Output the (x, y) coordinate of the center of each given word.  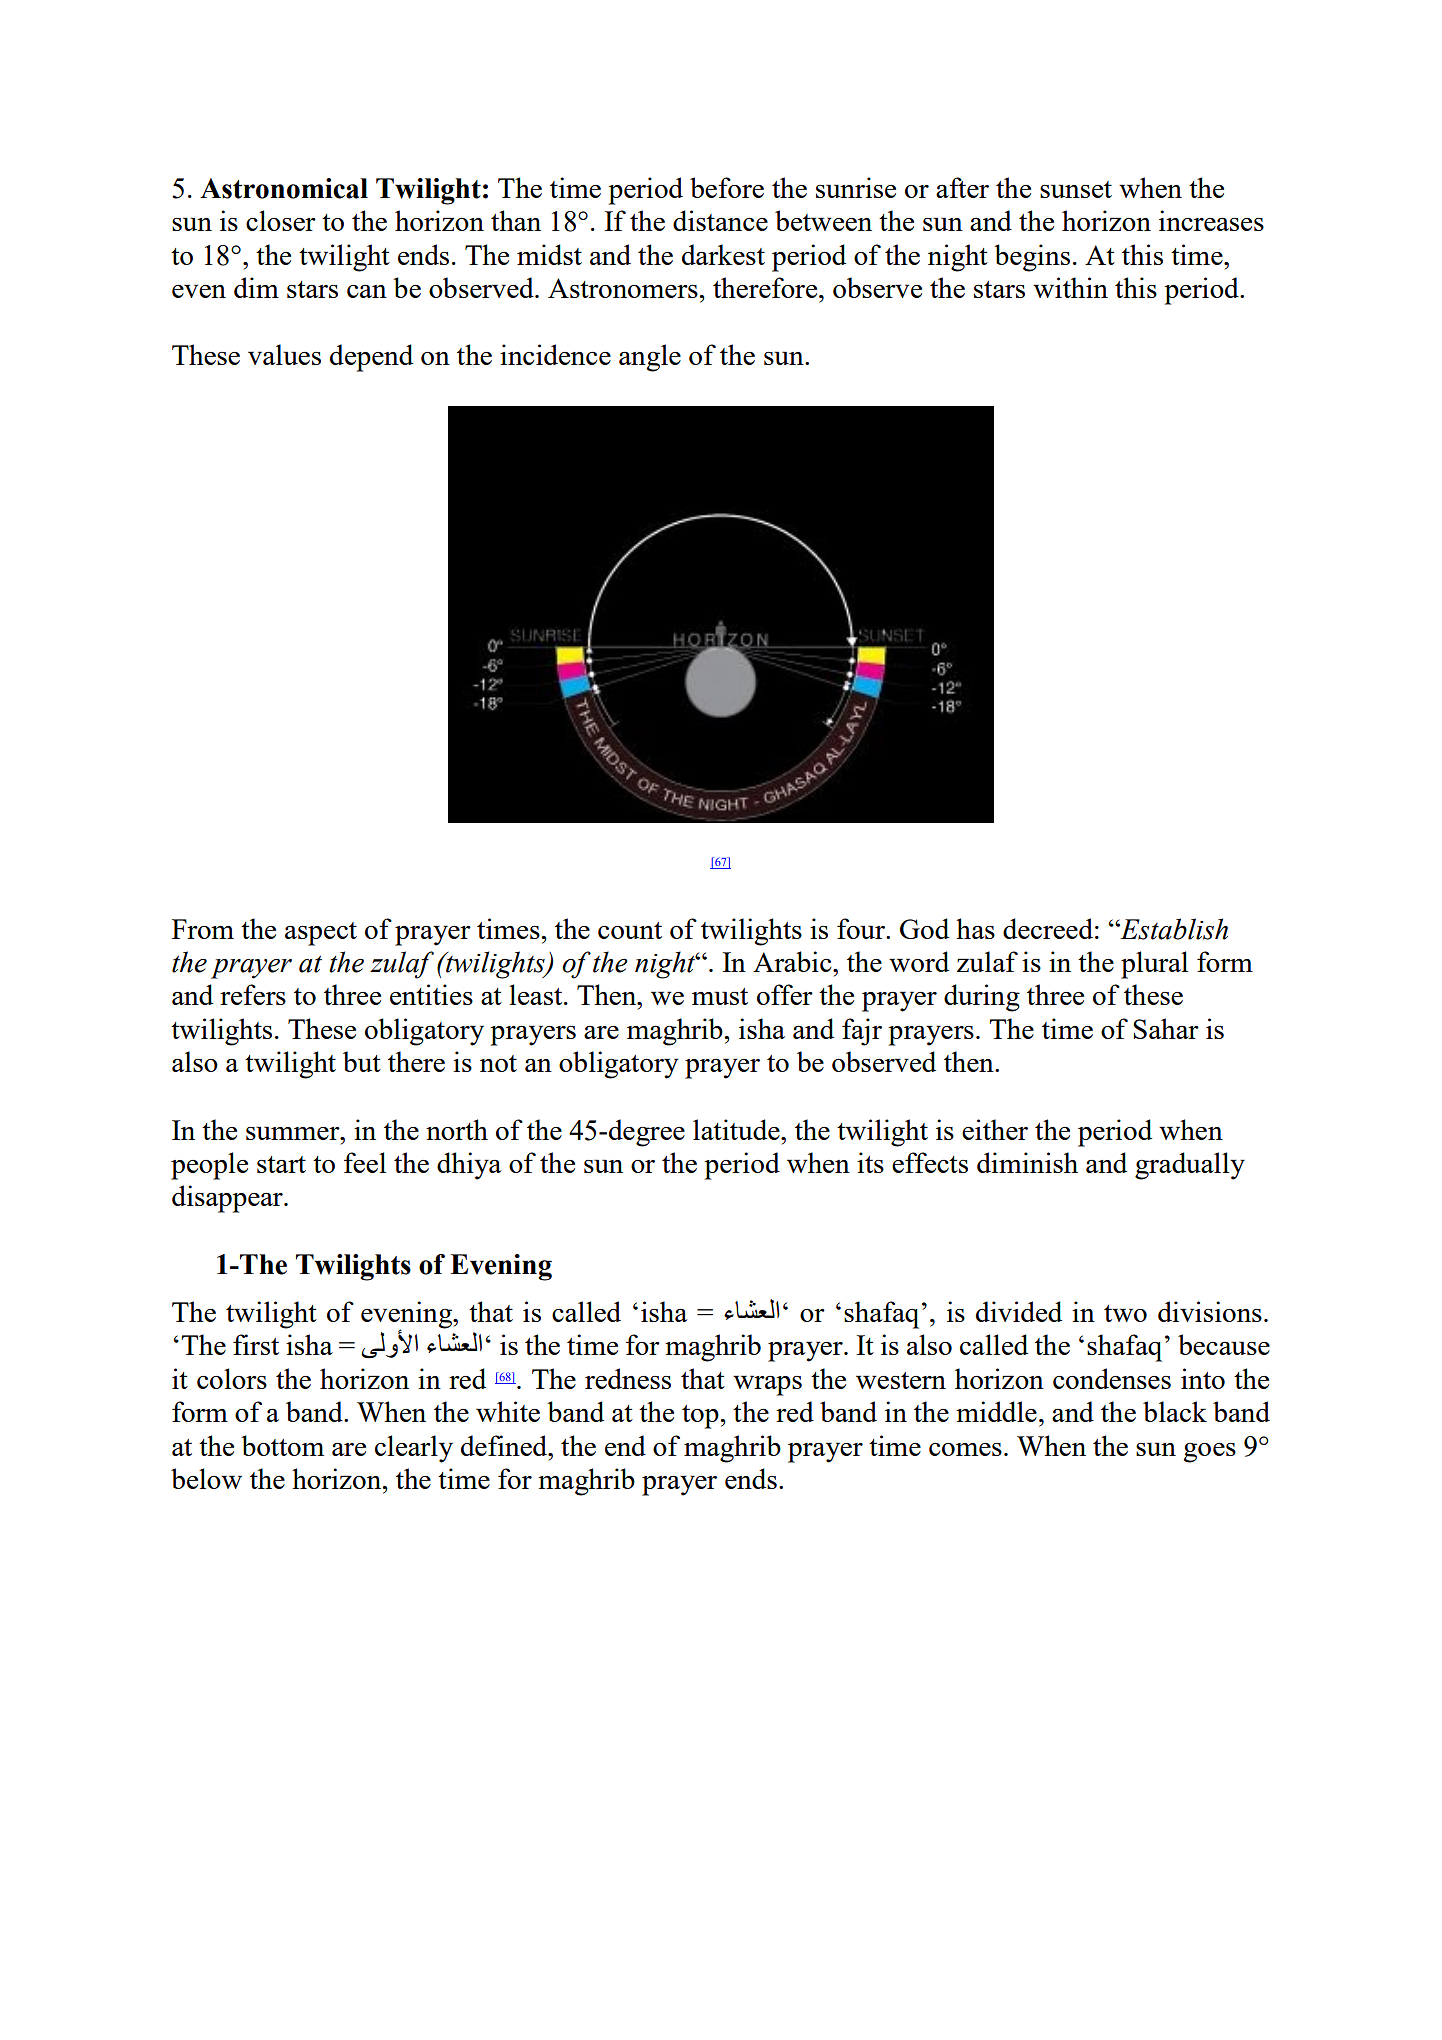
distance (720, 220)
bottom (282, 1445)
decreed (1048, 928)
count (630, 930)
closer (281, 220)
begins (1032, 258)
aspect (321, 934)
